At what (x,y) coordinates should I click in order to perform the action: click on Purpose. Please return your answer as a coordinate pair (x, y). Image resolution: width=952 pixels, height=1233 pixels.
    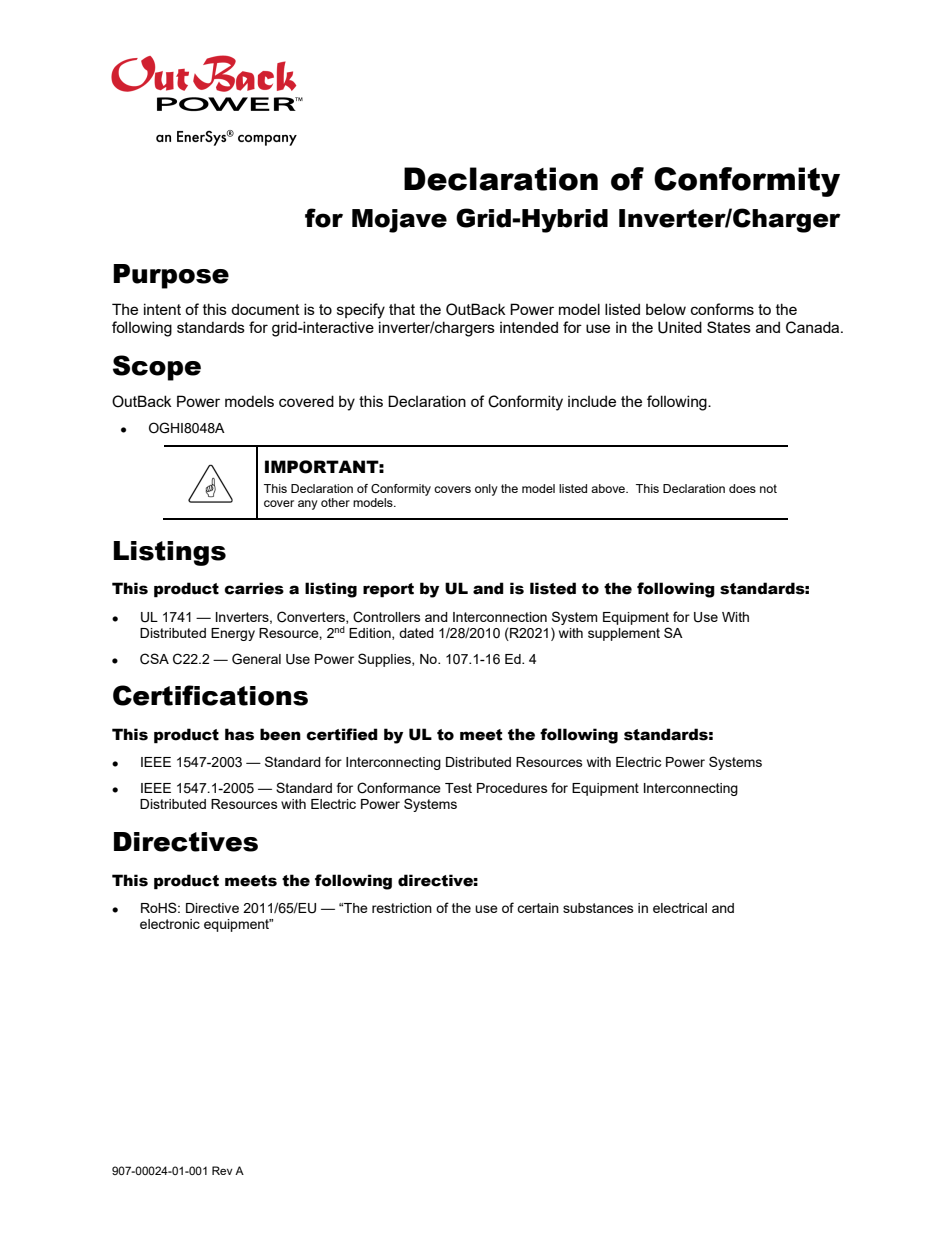
    Looking at the image, I should click on (171, 276).
